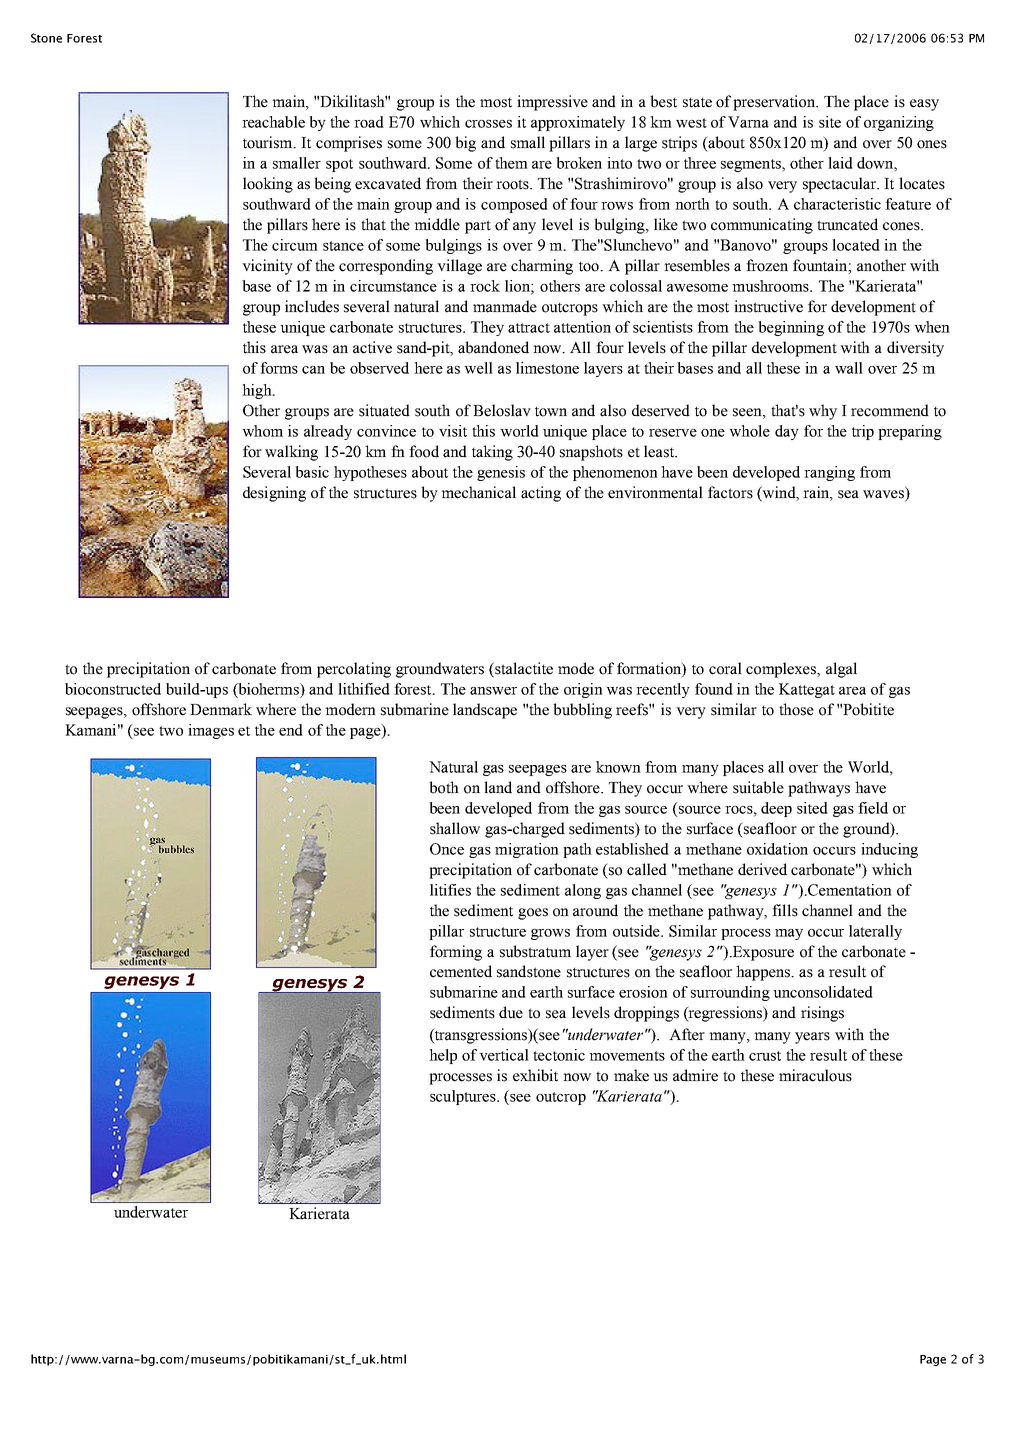 This screenshot has height=1438, width=1016. Describe the element at coordinates (443, 1056) in the screenshot. I see `help` at that location.
